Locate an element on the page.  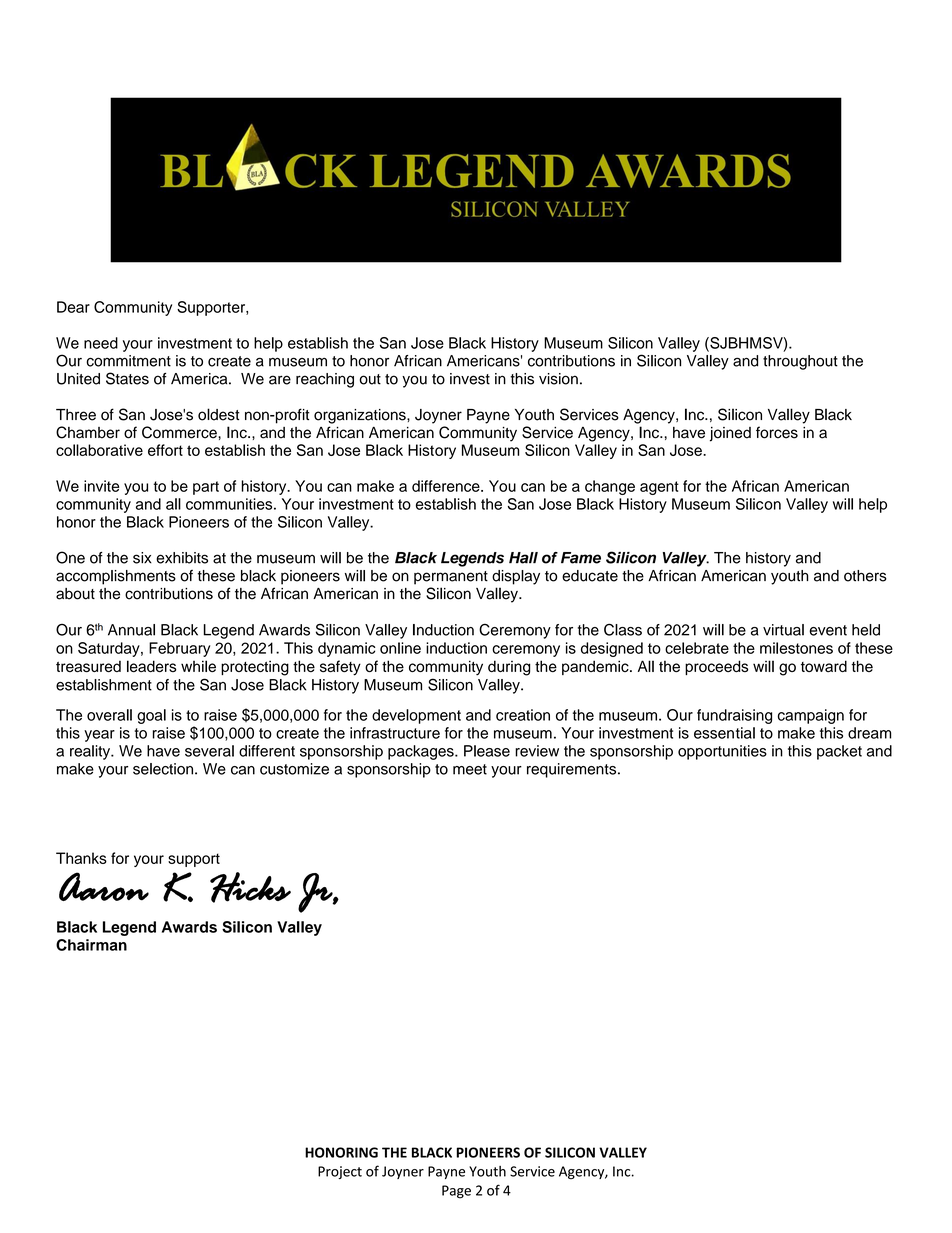
opportunities is located at coordinates (722, 752).
